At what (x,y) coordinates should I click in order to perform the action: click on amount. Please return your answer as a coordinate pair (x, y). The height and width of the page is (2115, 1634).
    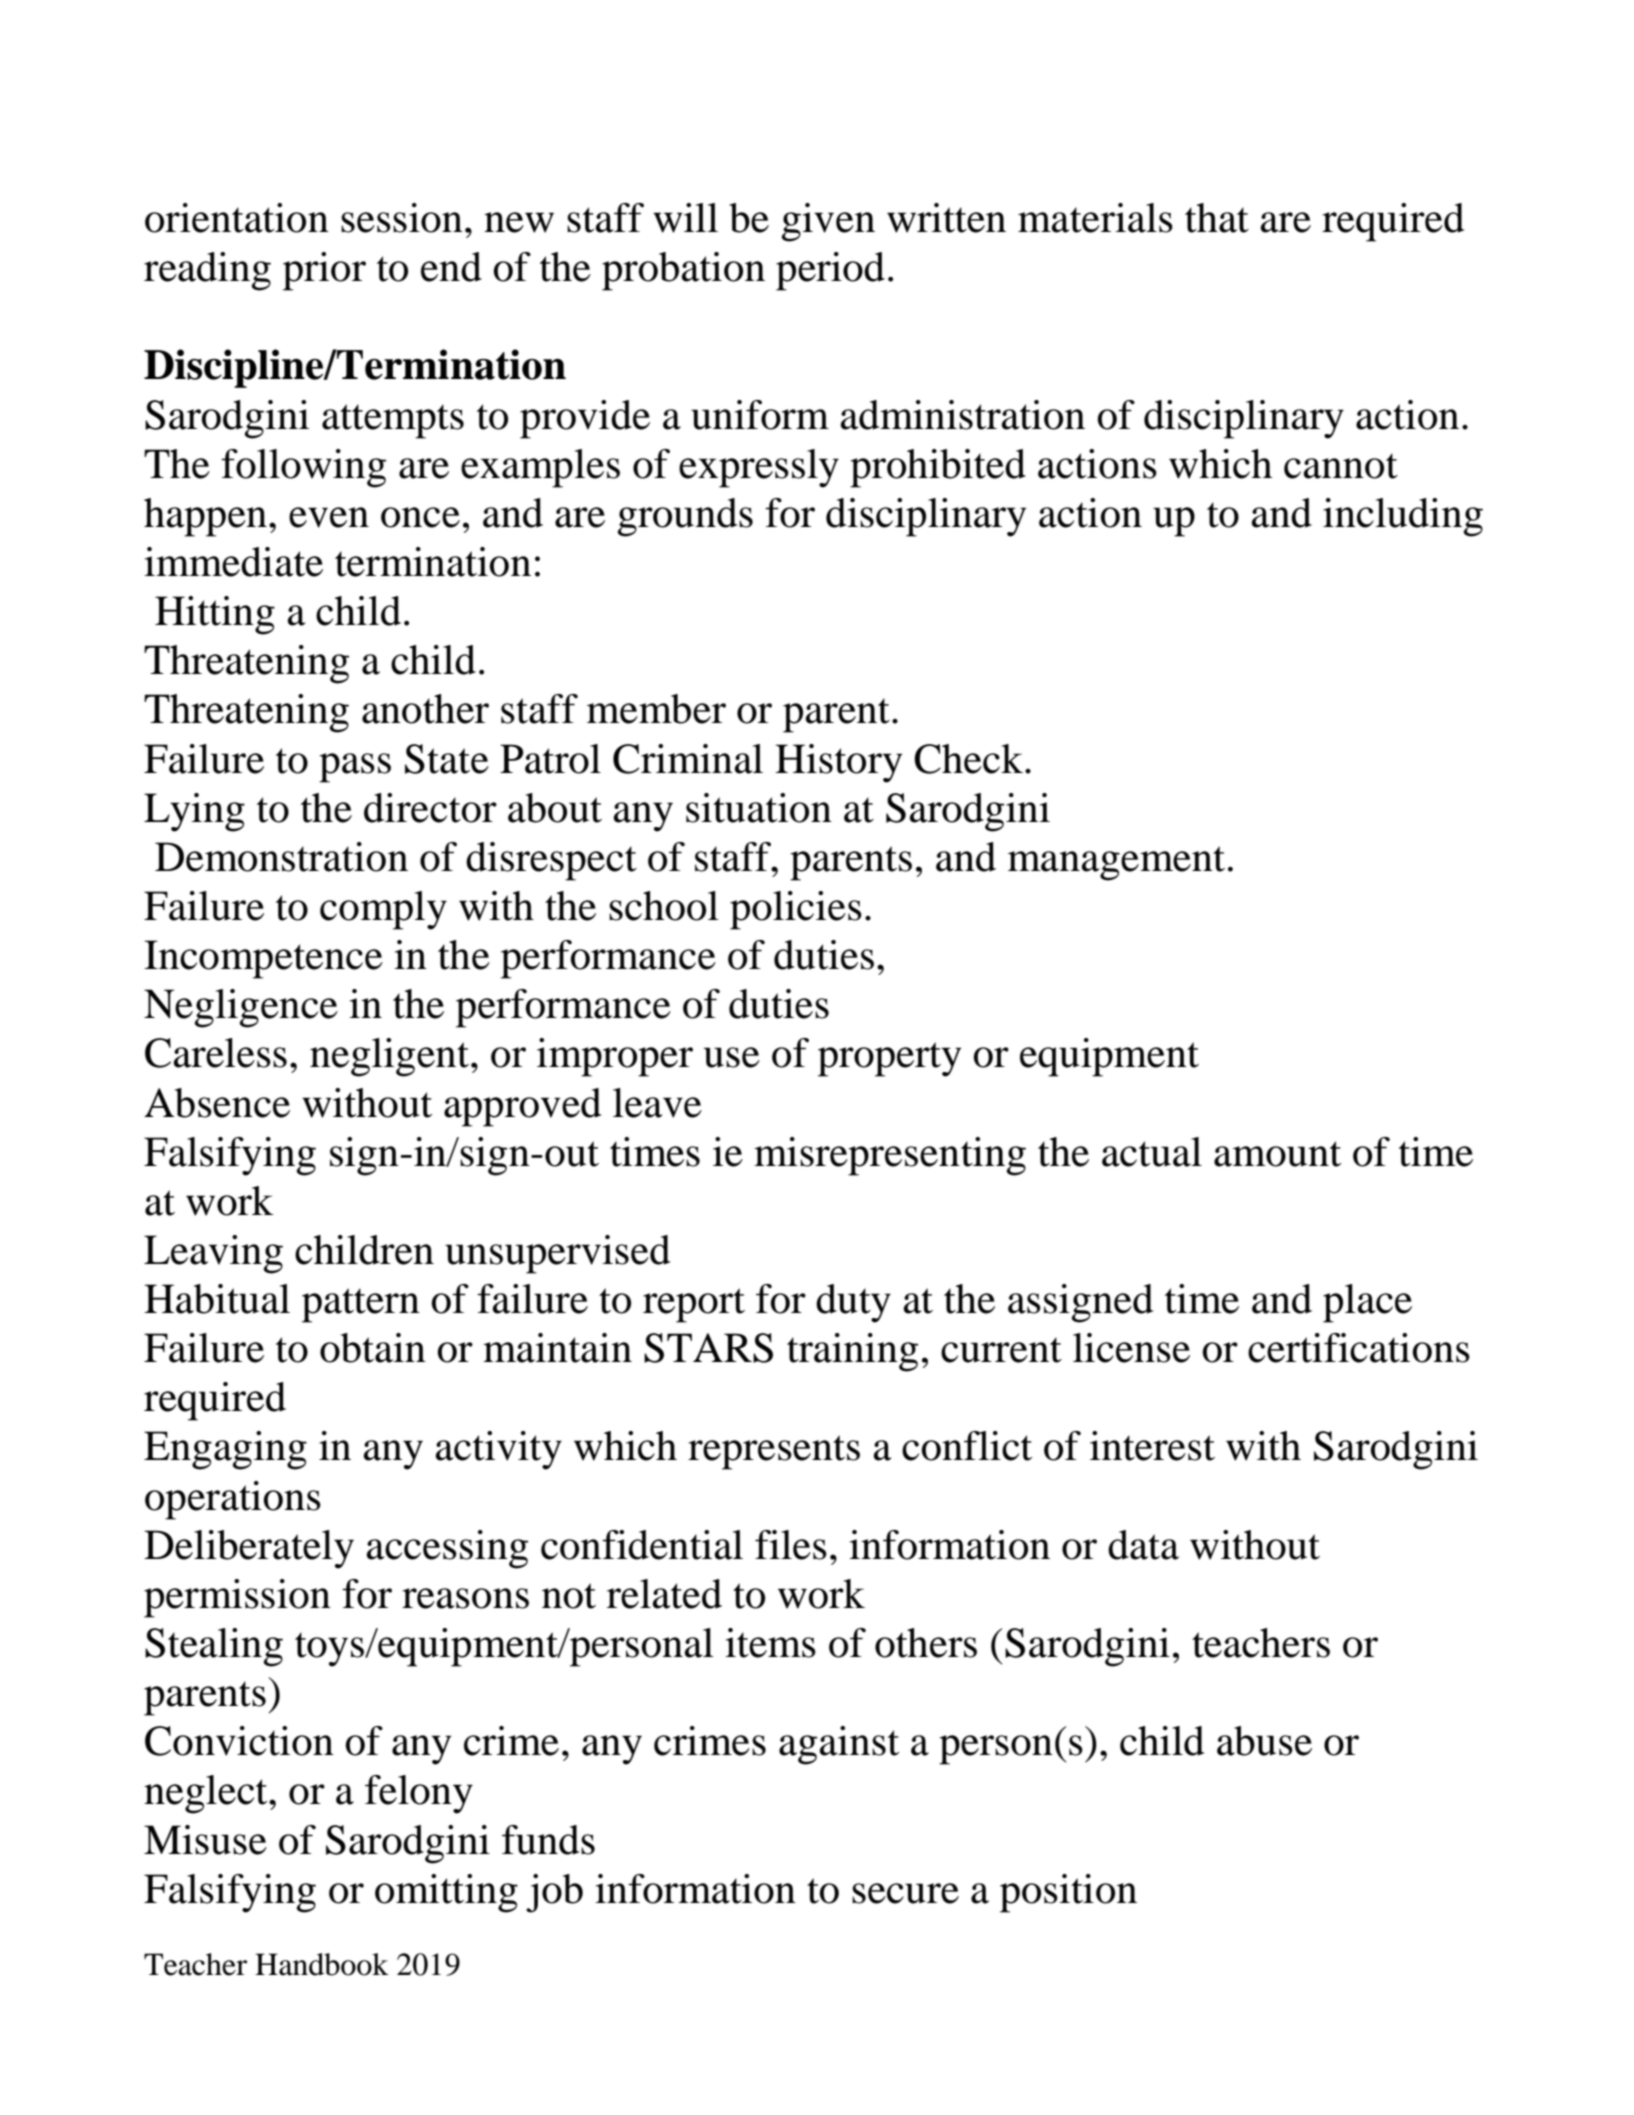
    Looking at the image, I should click on (1277, 1154).
